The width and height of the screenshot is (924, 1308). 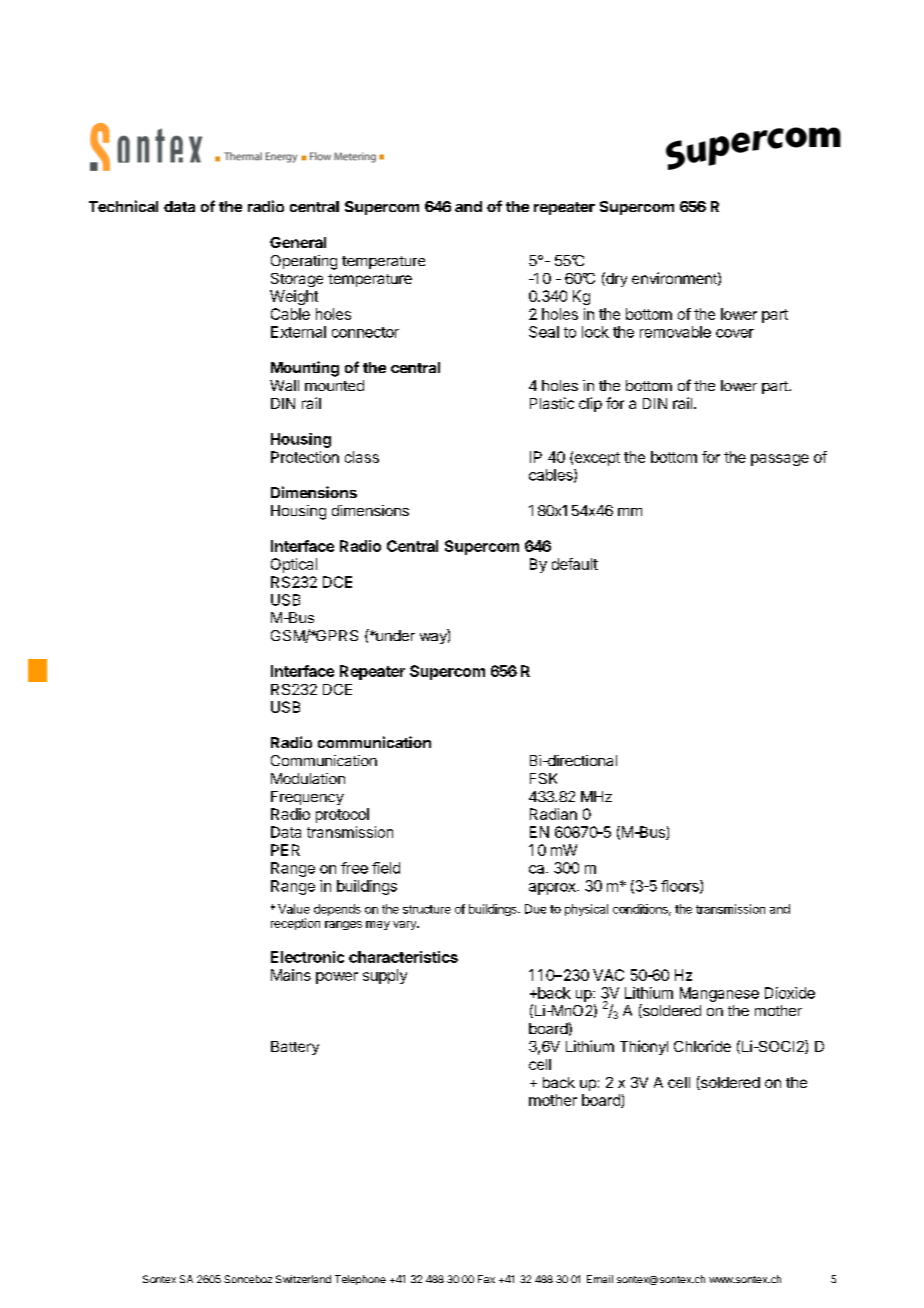 I want to click on Switzerland, so click(x=303, y=1279).
